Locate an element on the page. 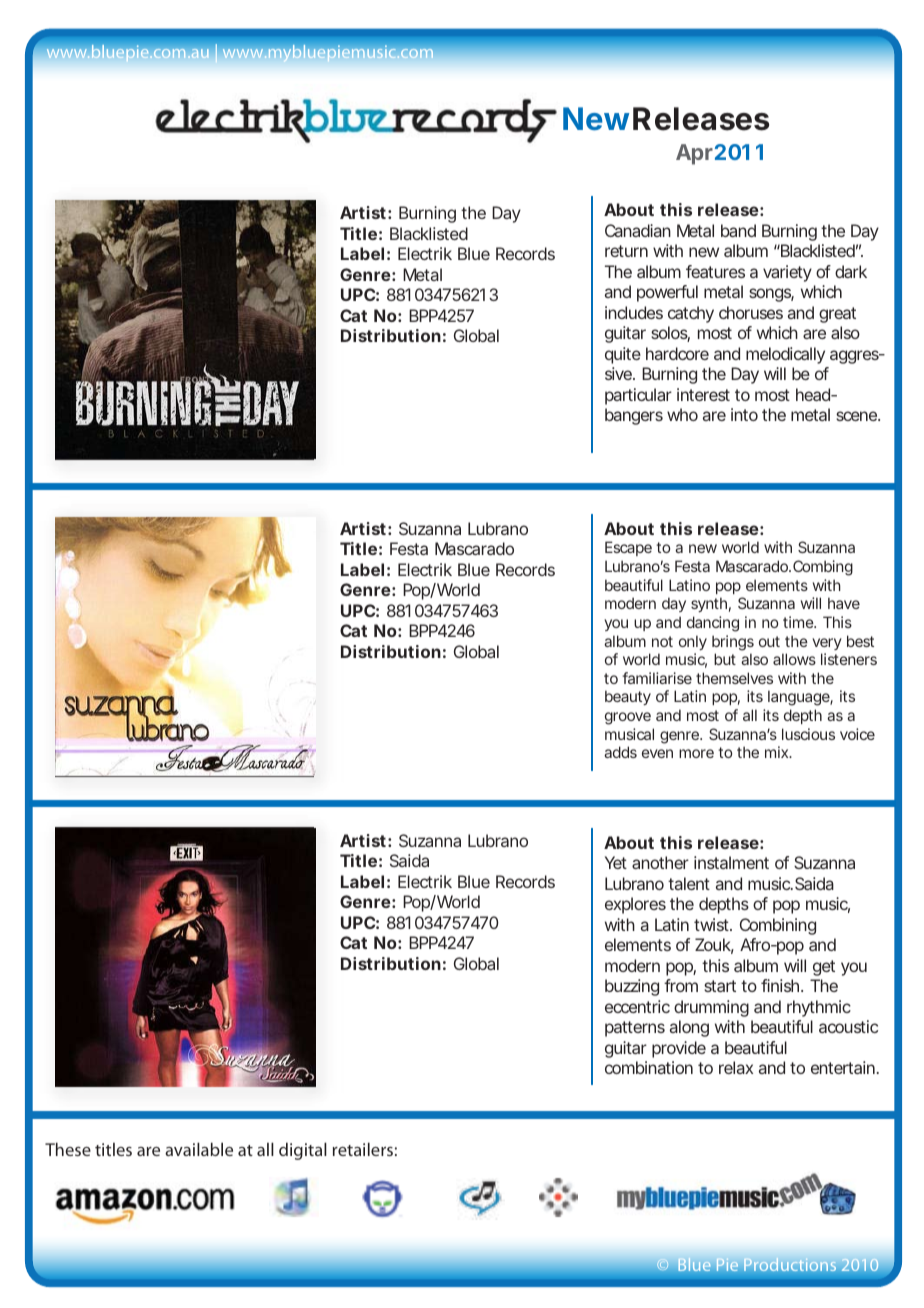  return is located at coordinates (626, 251).
